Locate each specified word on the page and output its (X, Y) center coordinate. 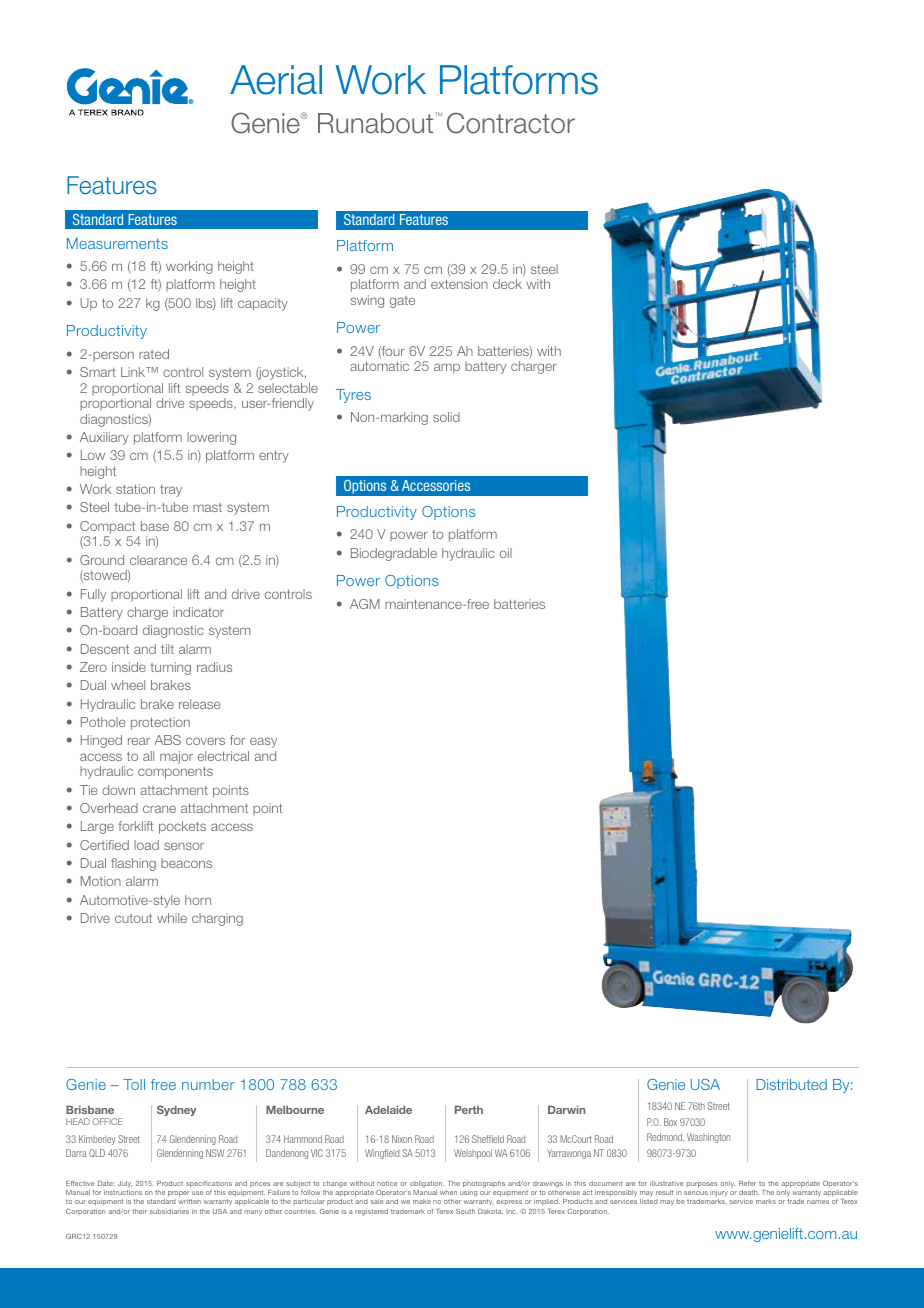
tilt (167, 649)
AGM (365, 604)
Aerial (276, 80)
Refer (747, 1183)
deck (507, 284)
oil (506, 553)
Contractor (511, 123)
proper (178, 1193)
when (448, 1192)
